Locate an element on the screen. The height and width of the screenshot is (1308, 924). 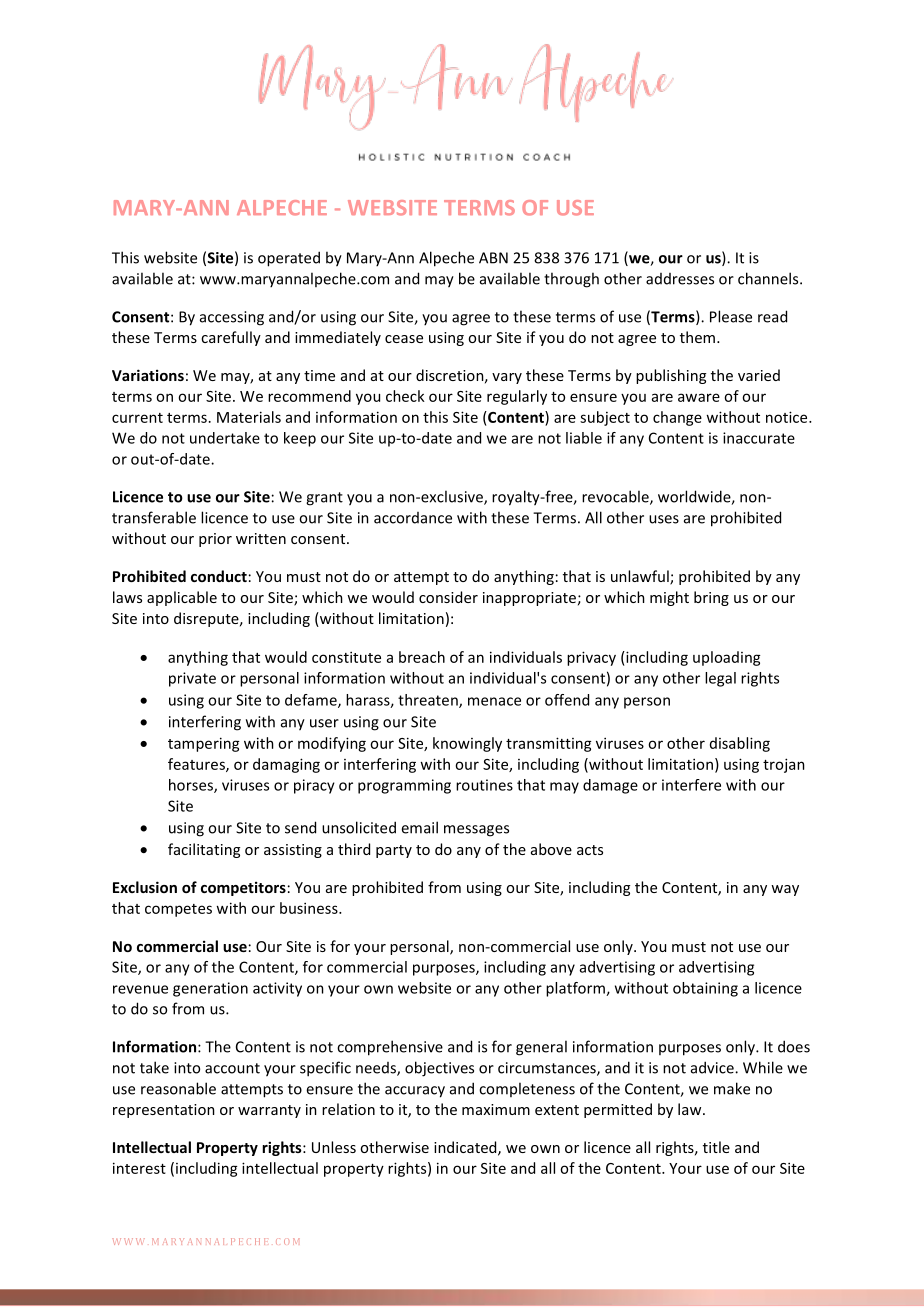
representation is located at coordinates (164, 1111).
